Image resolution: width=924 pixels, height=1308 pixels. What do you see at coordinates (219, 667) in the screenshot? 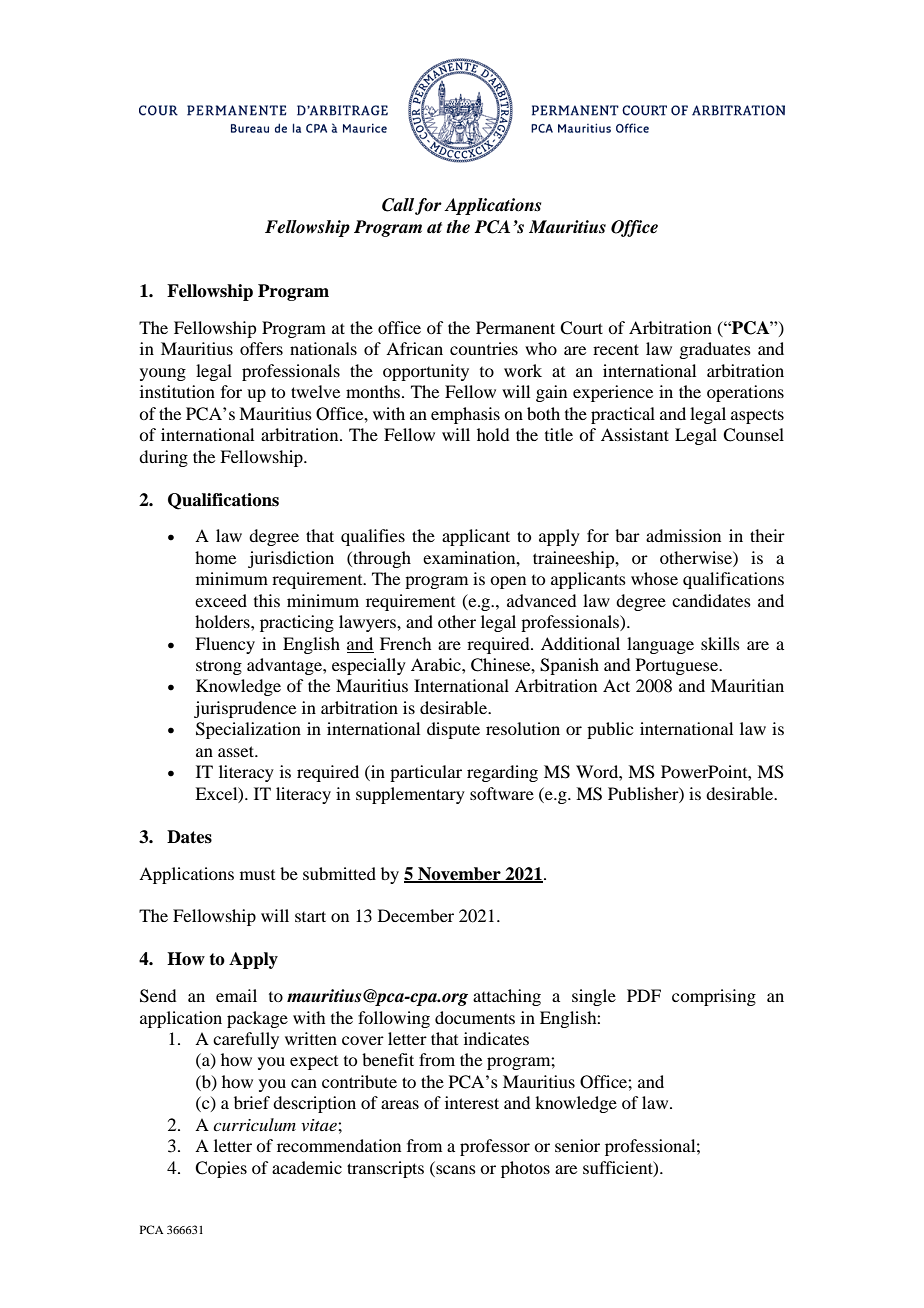
I see `strong` at bounding box center [219, 667].
